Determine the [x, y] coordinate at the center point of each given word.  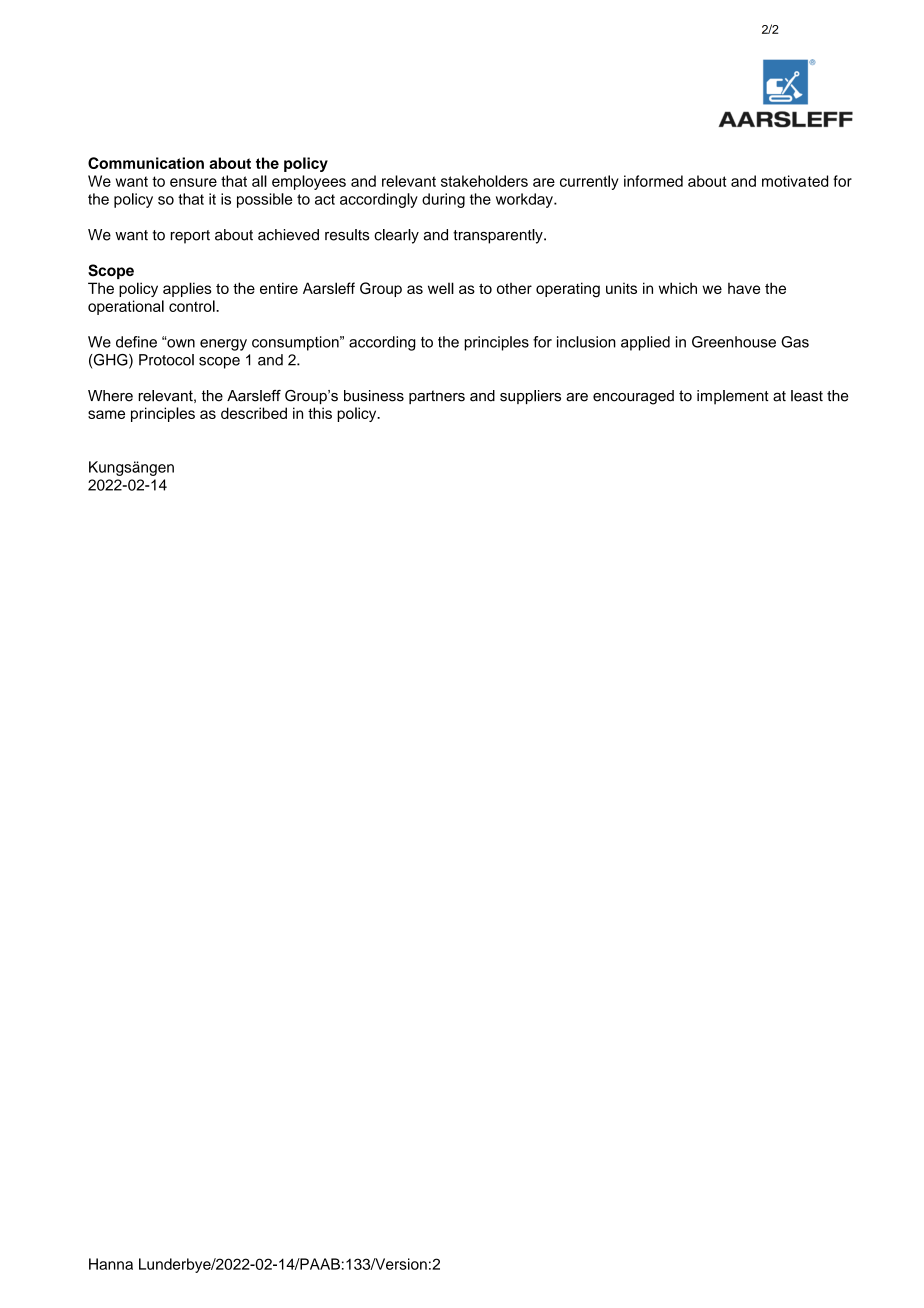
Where [110, 396]
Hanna [111, 1264]
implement [733, 397]
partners [437, 397]
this [320, 413]
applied [645, 343]
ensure [193, 182]
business [374, 396]
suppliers [530, 397]
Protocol [166, 360]
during [443, 200]
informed [653, 181]
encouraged [633, 397]
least [807, 396]
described [254, 413]
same [106, 414]
